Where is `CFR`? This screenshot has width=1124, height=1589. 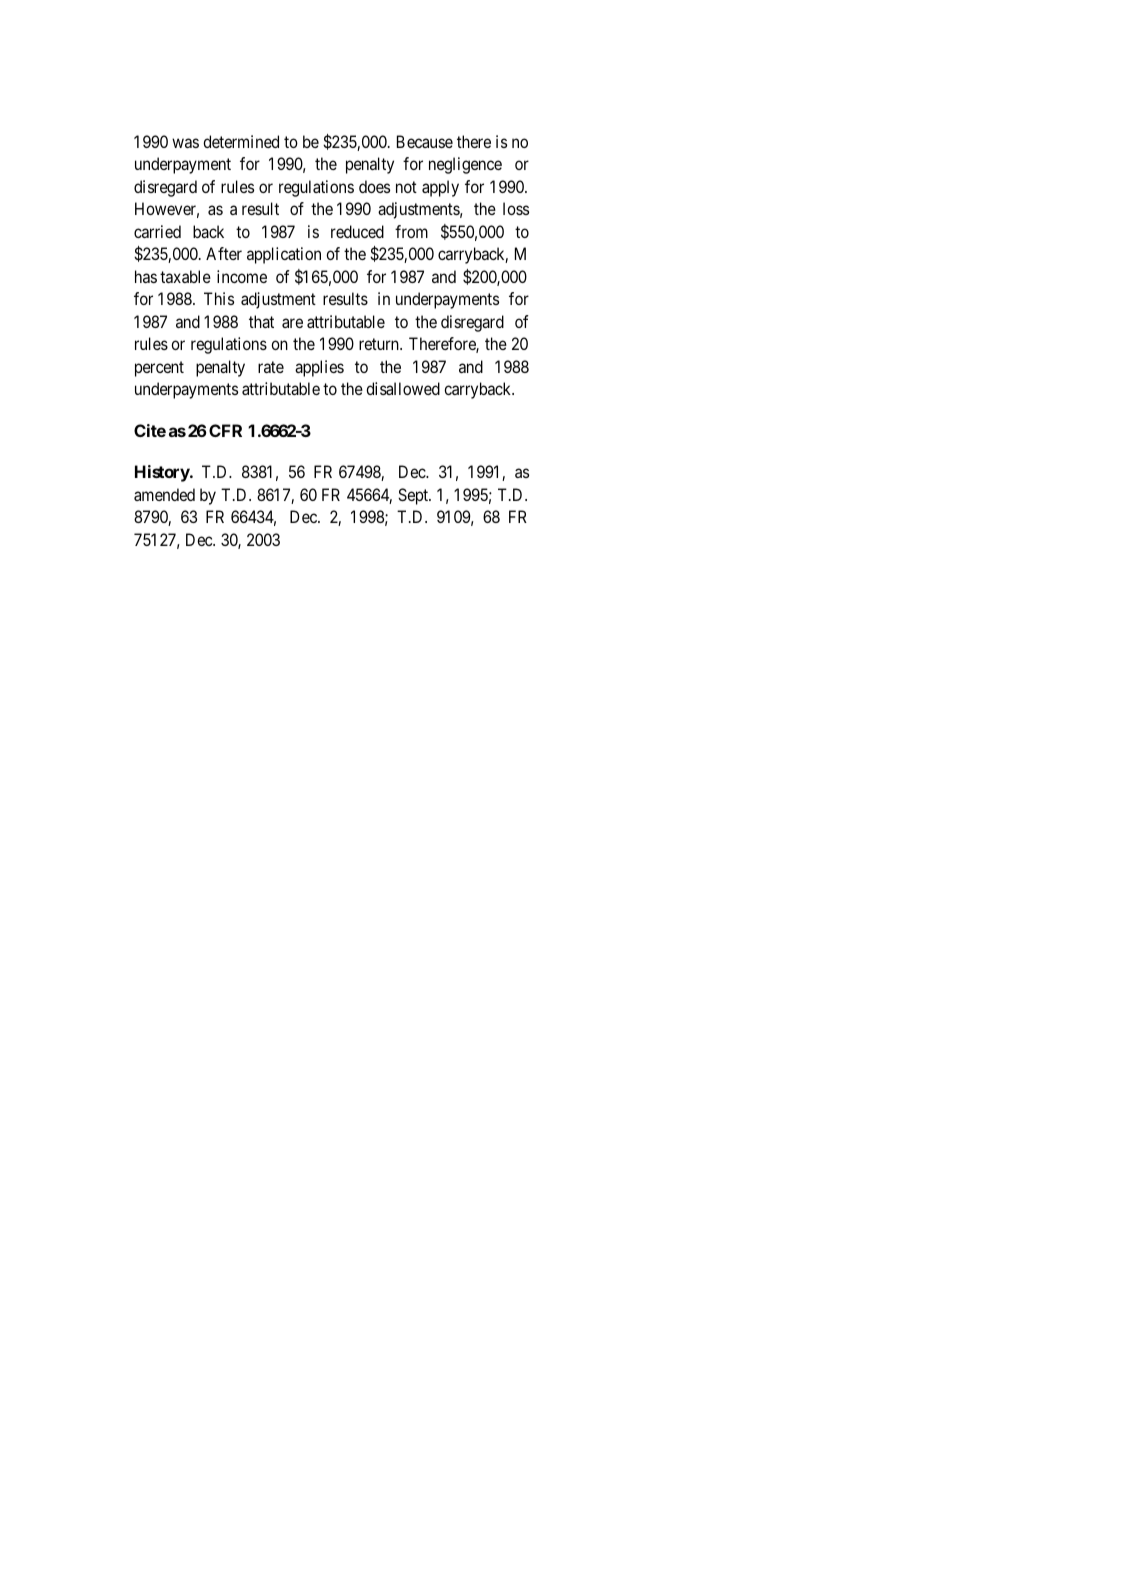 CFR is located at coordinates (225, 430).
